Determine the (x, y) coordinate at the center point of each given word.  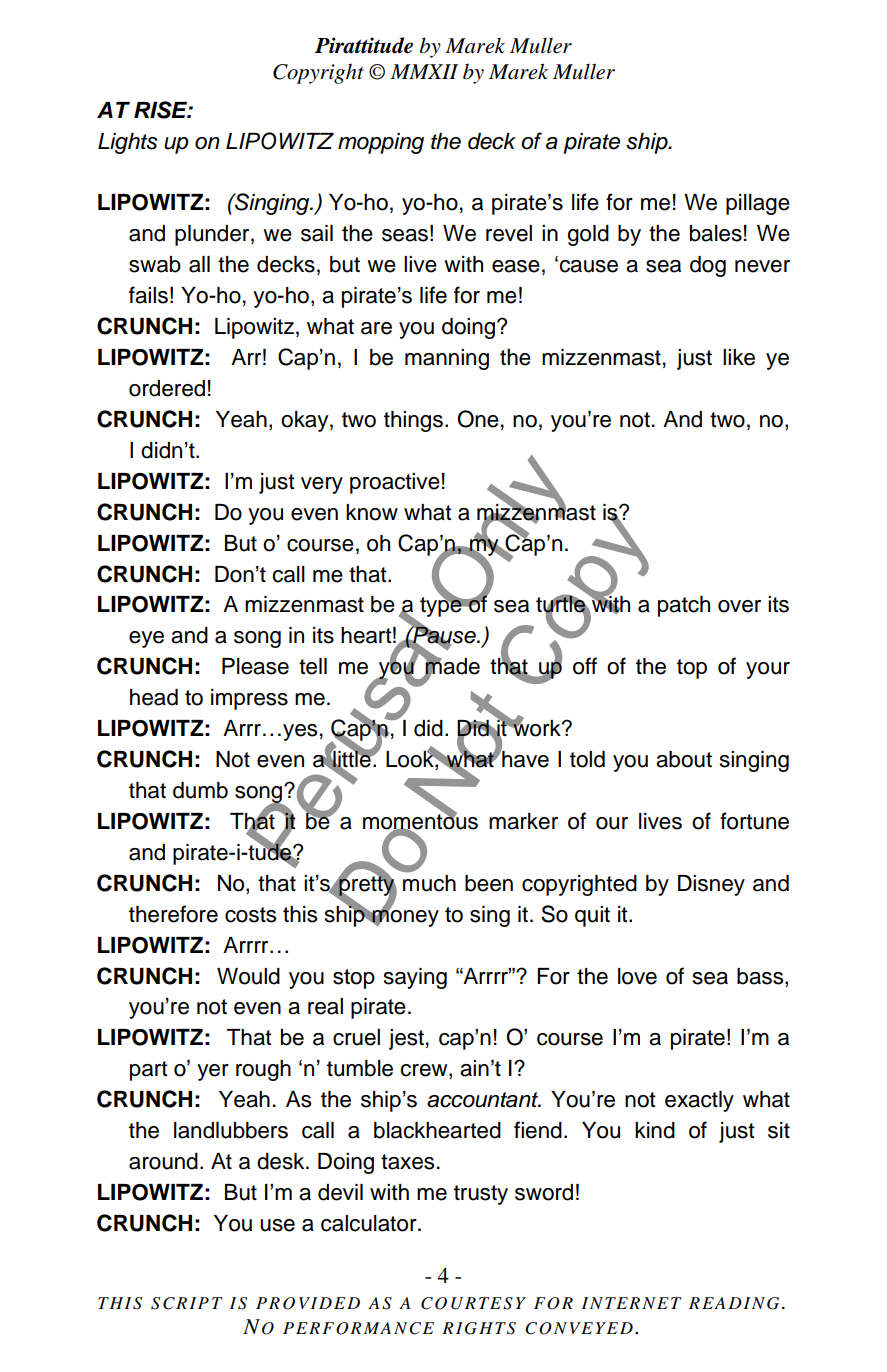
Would (248, 976)
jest (406, 1039)
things (413, 421)
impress (249, 699)
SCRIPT (187, 1303)
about (684, 759)
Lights (127, 143)
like (739, 357)
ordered (167, 388)
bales (716, 233)
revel (509, 233)
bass (761, 976)
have (524, 758)
